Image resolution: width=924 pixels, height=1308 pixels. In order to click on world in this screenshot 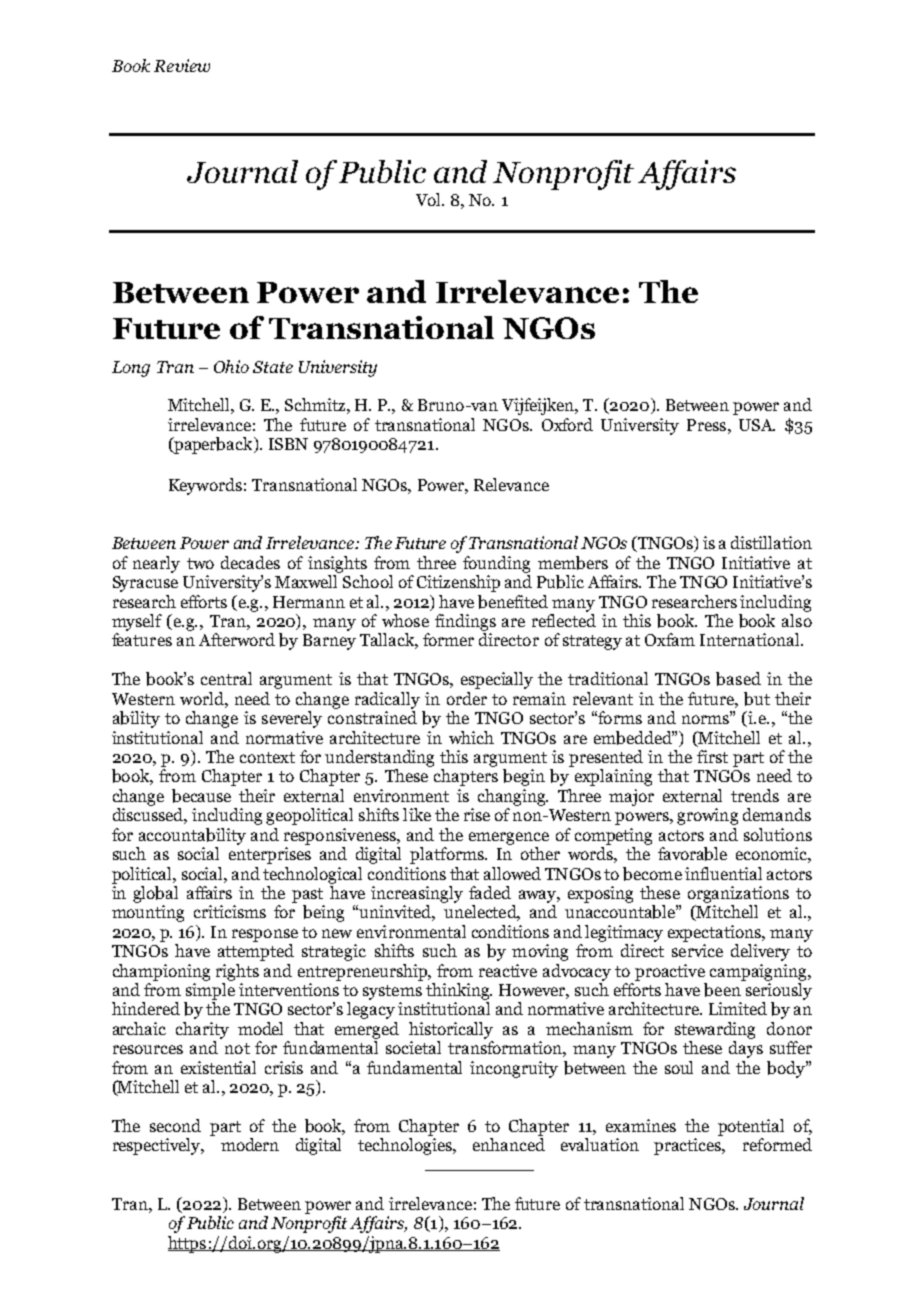, I will do `click(203, 698)`.
